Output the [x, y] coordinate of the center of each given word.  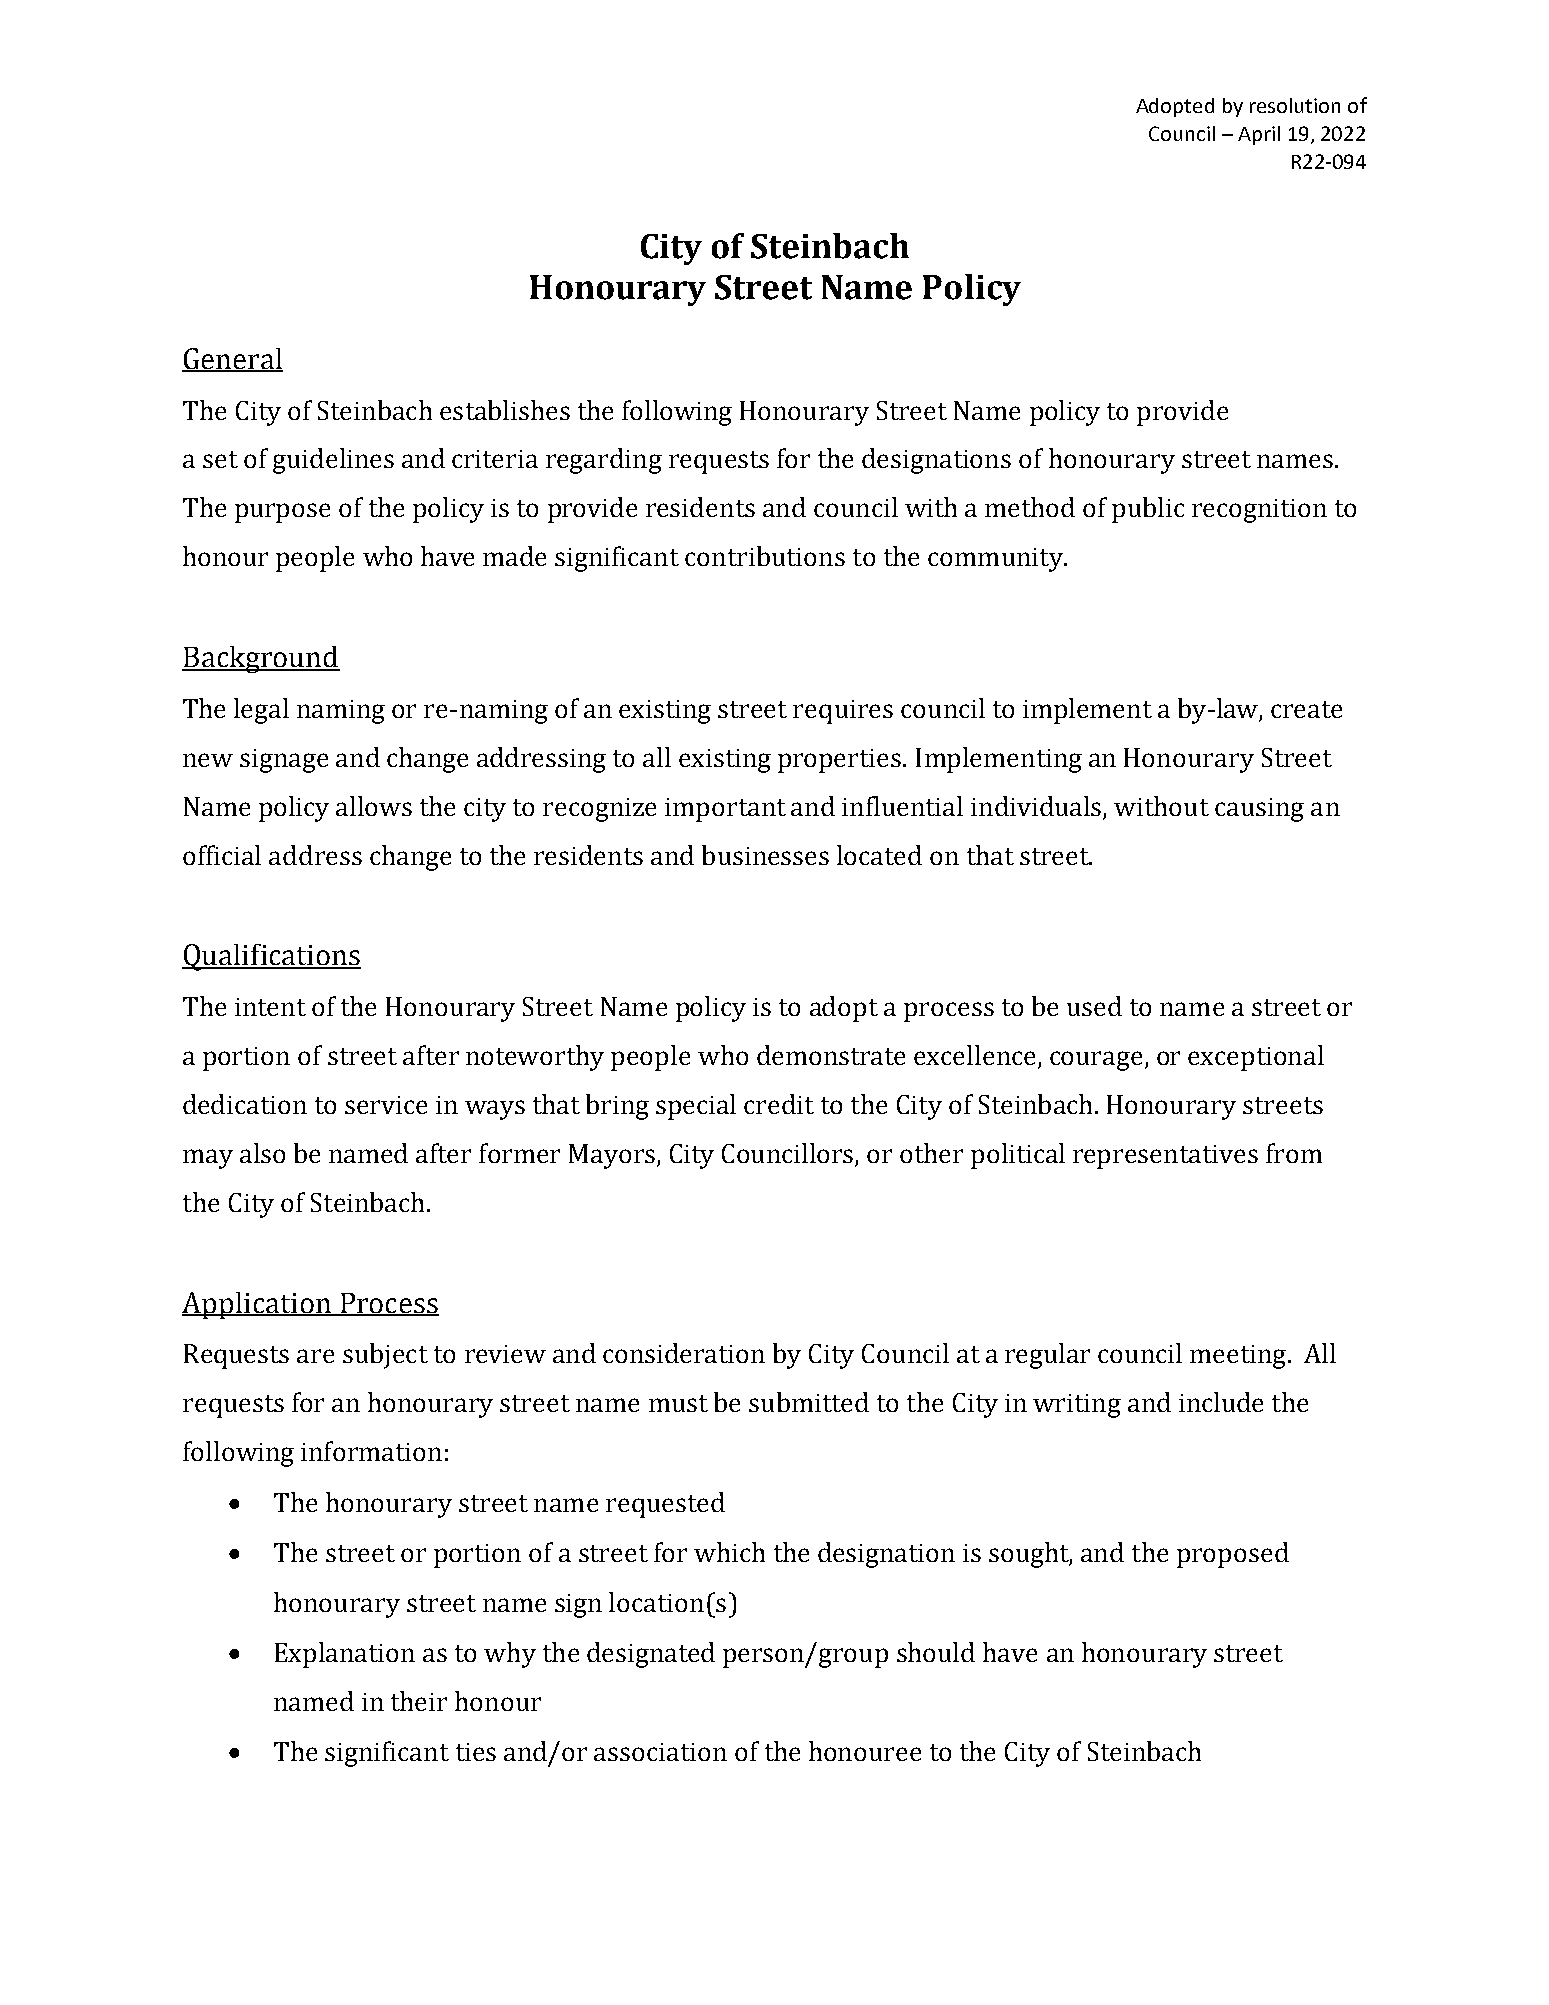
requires [843, 712]
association [660, 1752]
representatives [1165, 1157]
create [1306, 709]
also [262, 1153]
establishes [505, 410]
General [232, 359]
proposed [1233, 1555]
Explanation [345, 1655]
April [1259, 135]
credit [779, 1104]
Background [261, 659]
